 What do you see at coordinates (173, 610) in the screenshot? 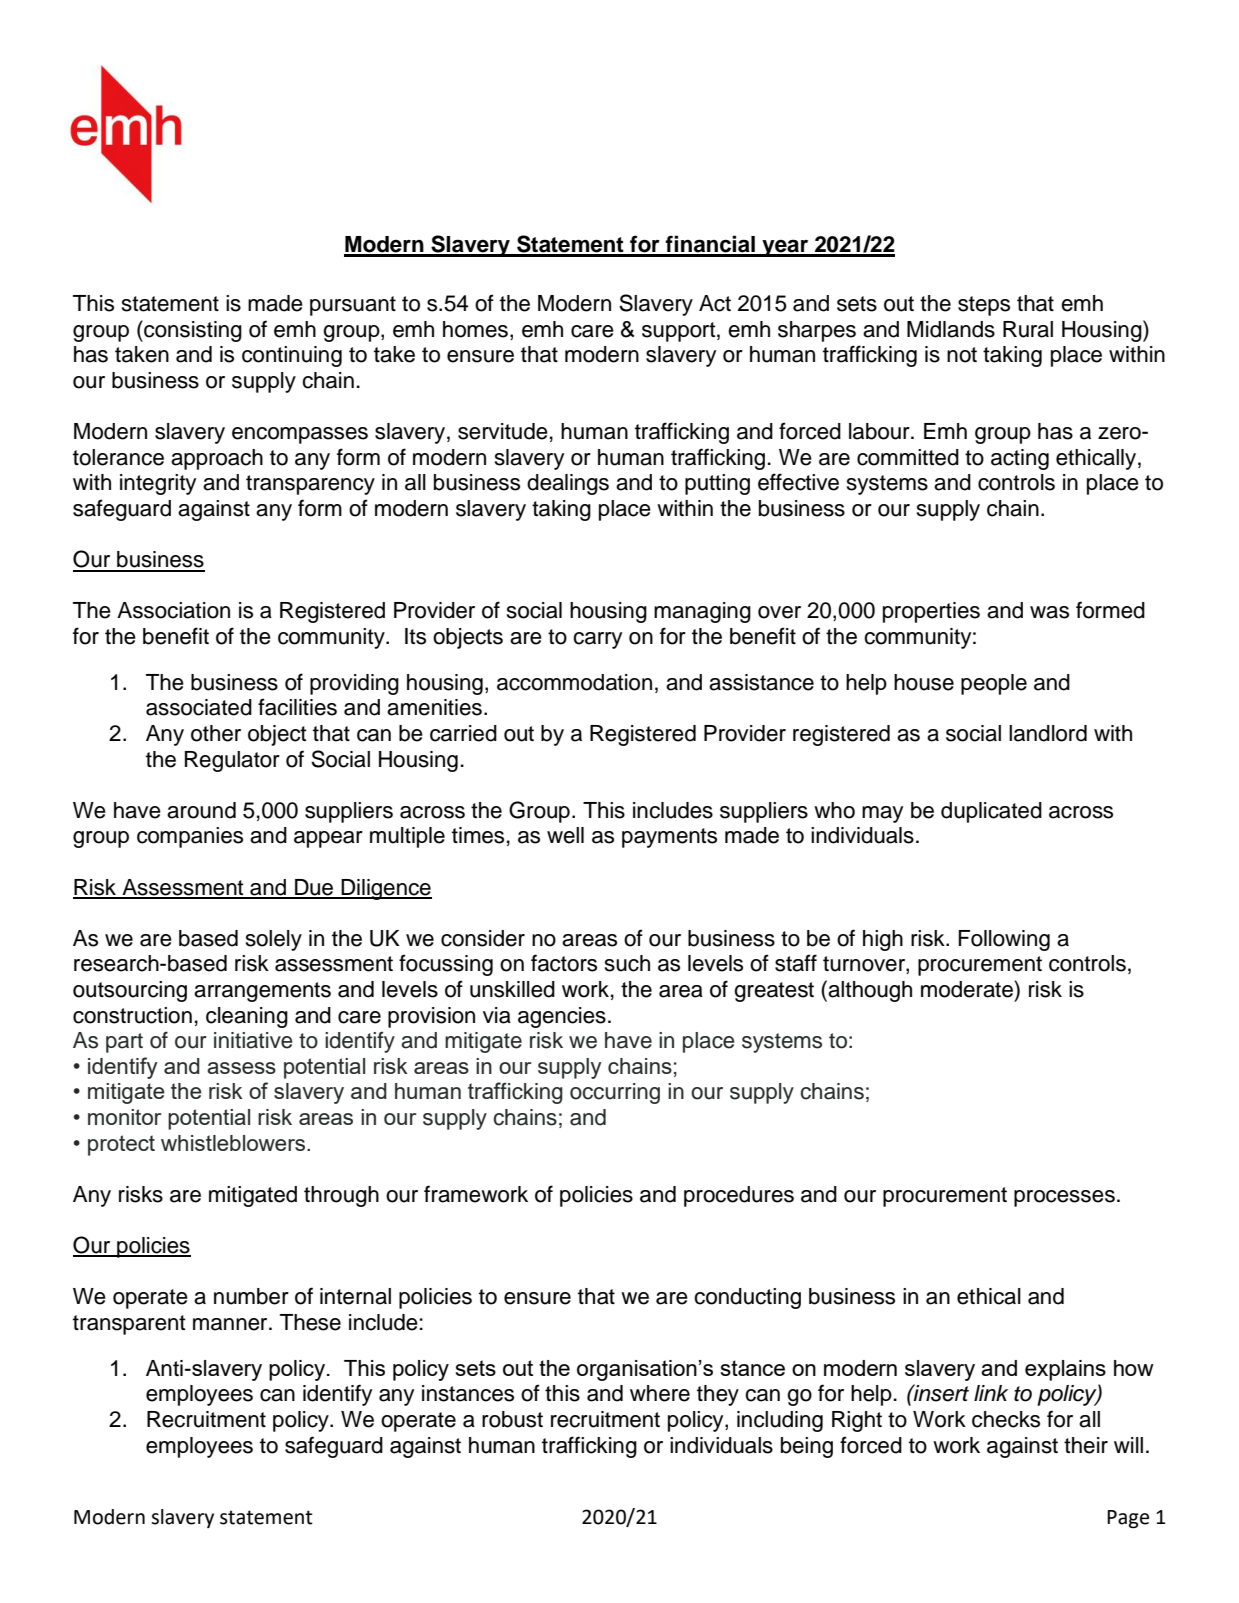
I see `Association` at bounding box center [173, 610].
